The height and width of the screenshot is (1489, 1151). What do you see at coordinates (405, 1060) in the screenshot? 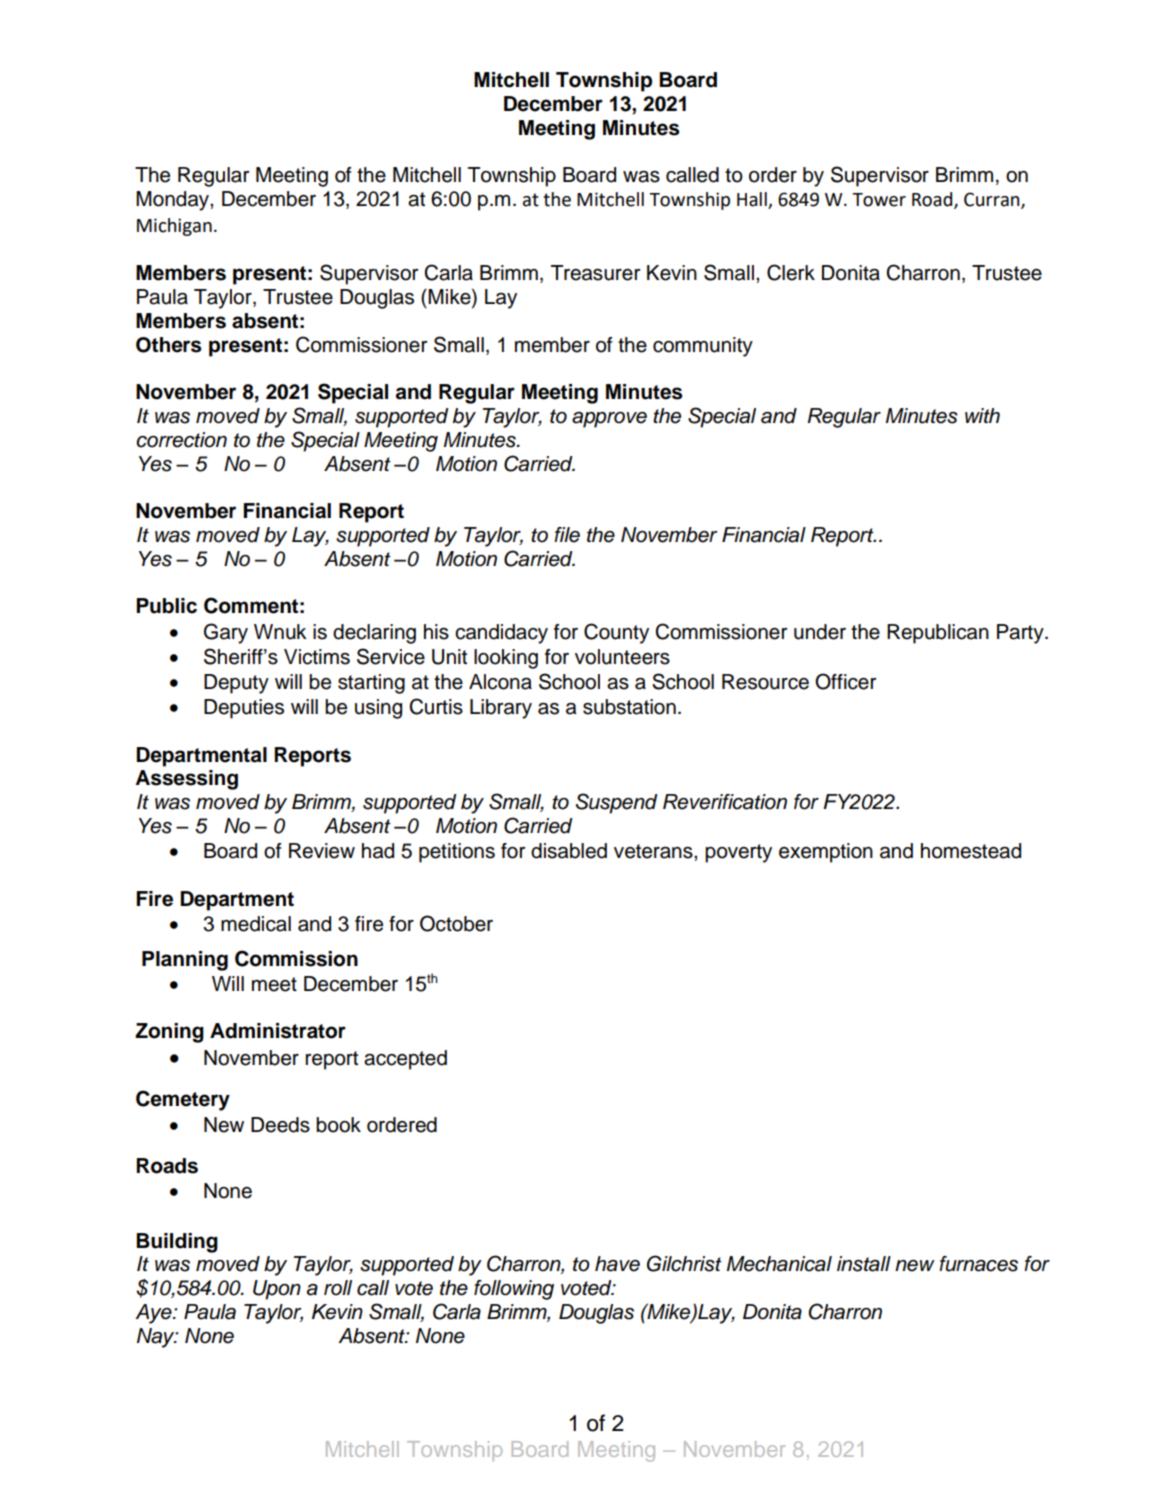
I see `accepted` at bounding box center [405, 1060].
